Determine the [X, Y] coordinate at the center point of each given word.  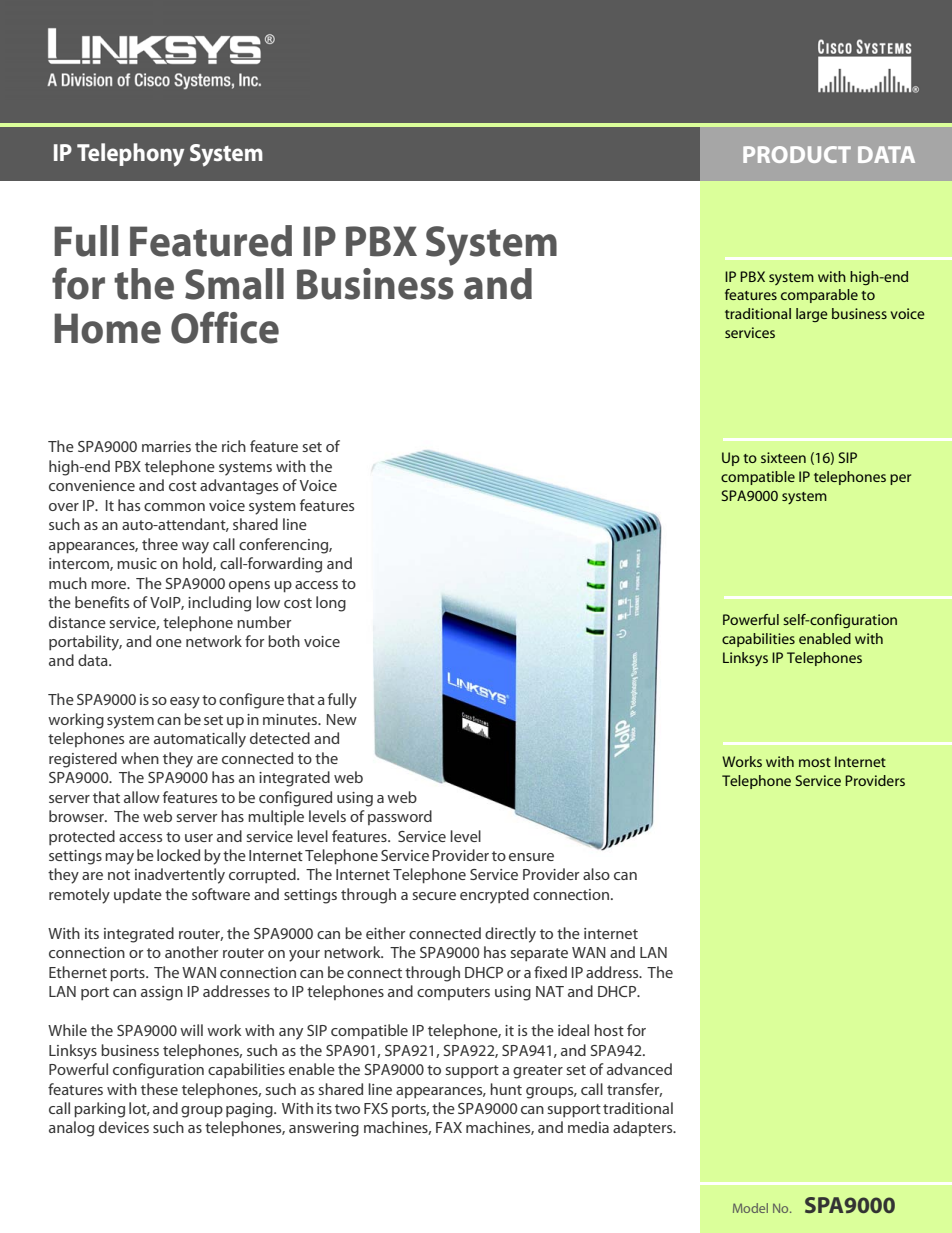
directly [510, 935]
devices [124, 1127]
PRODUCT [797, 154]
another [191, 952]
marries [166, 446]
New [342, 719]
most [815, 762]
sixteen [783, 457]
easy [185, 703]
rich [234, 446]
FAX [449, 1127]
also [596, 874]
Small [234, 284]
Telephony [130, 155]
